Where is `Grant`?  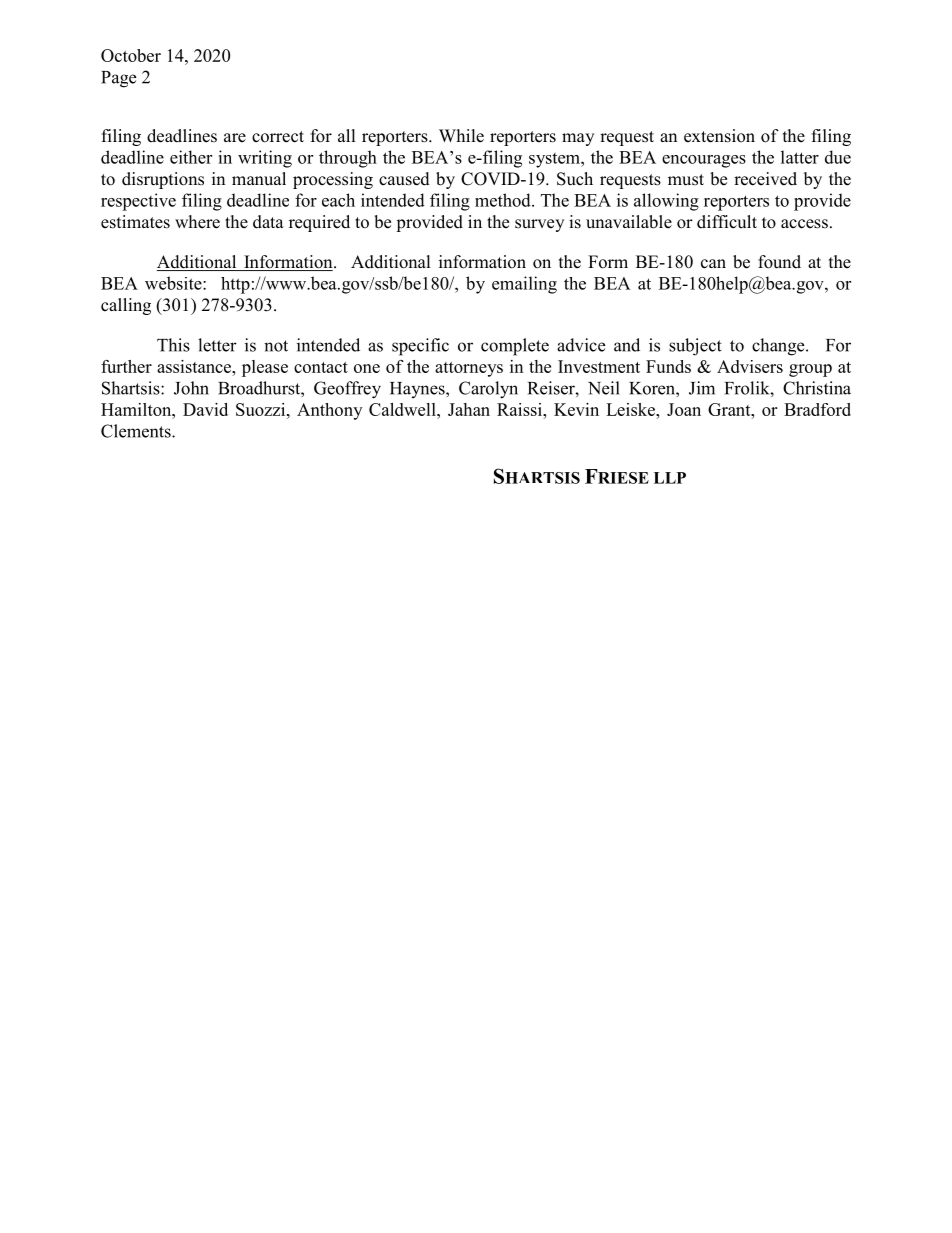
Grant is located at coordinates (730, 409).
